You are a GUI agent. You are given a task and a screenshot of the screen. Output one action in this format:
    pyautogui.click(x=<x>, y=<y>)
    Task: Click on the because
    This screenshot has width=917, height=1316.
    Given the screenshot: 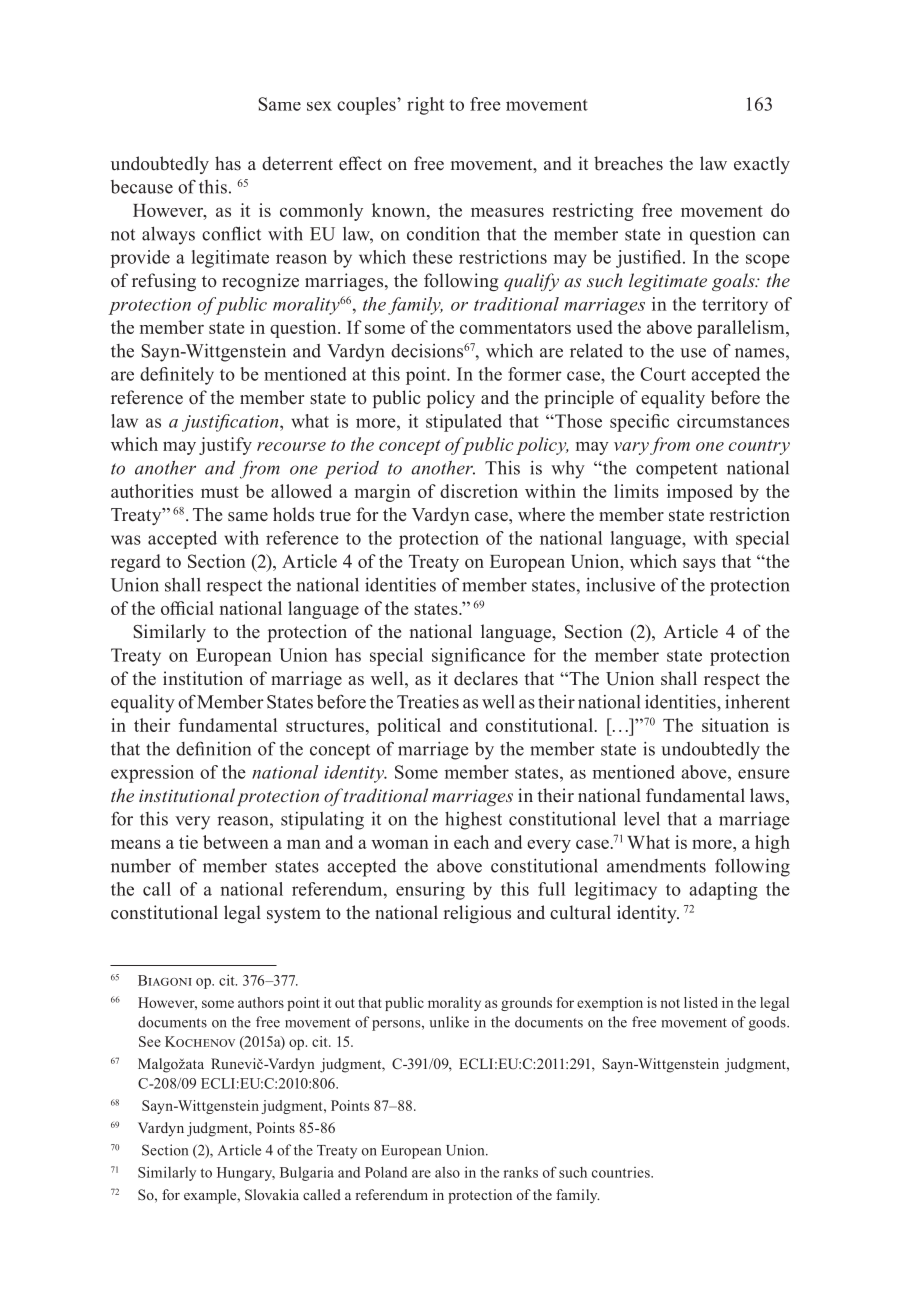 What is the action you would take?
    pyautogui.click(x=142, y=187)
